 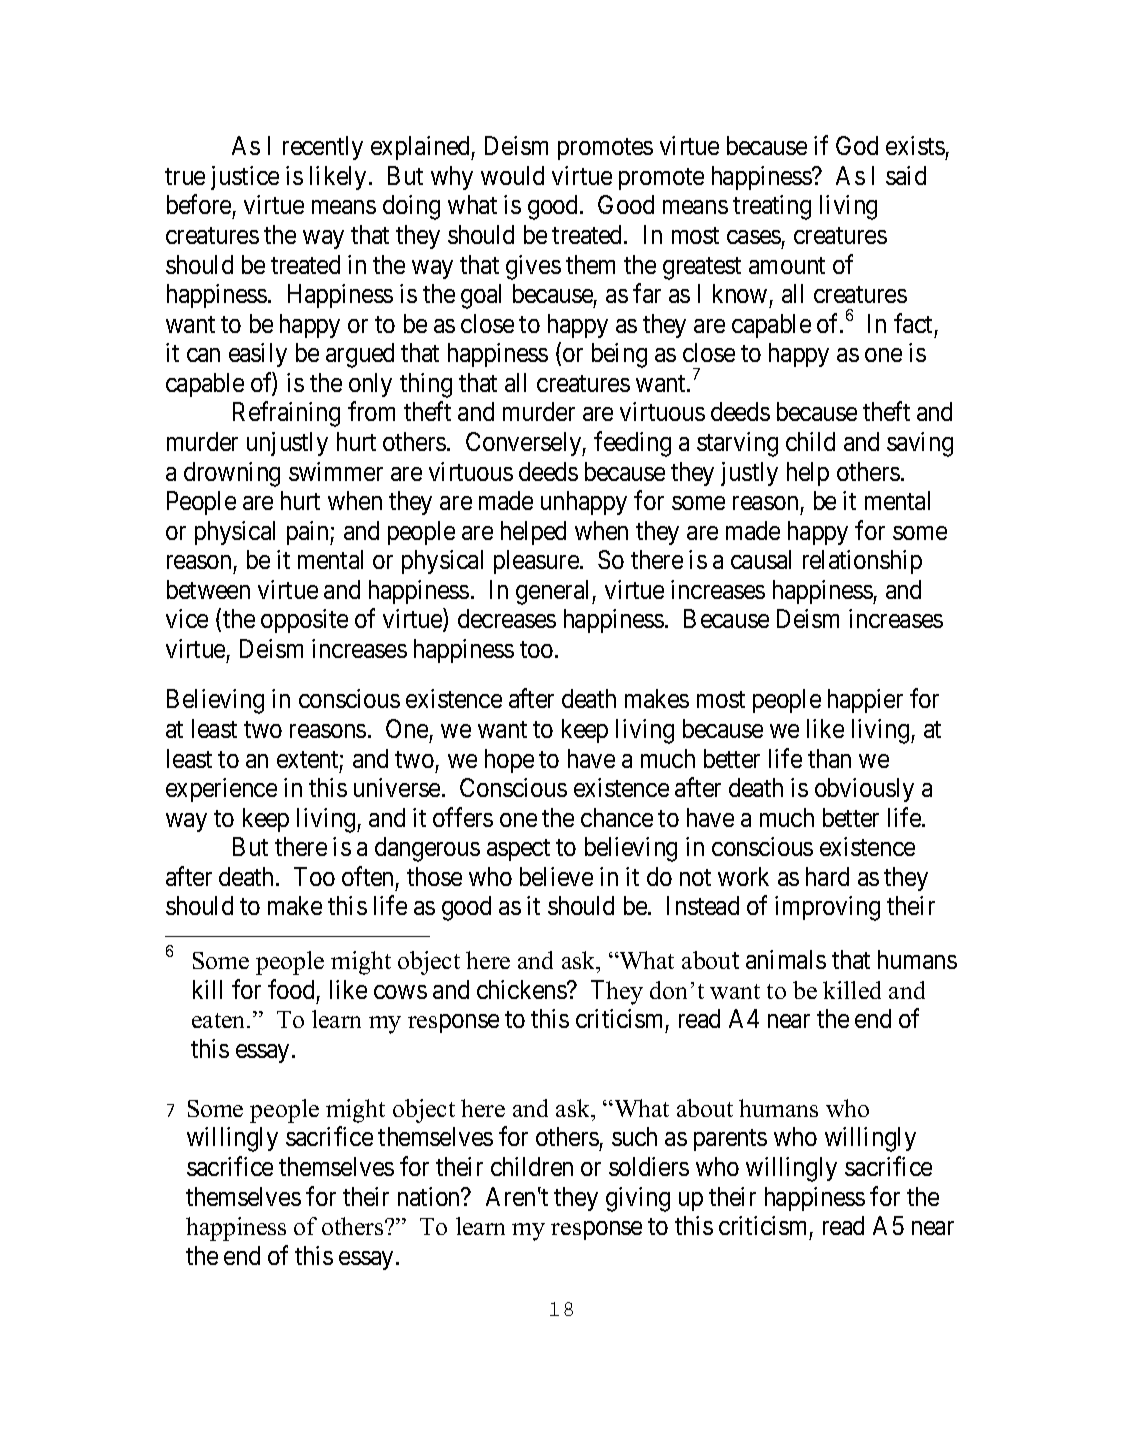 I want to click on such, so click(x=634, y=1136).
